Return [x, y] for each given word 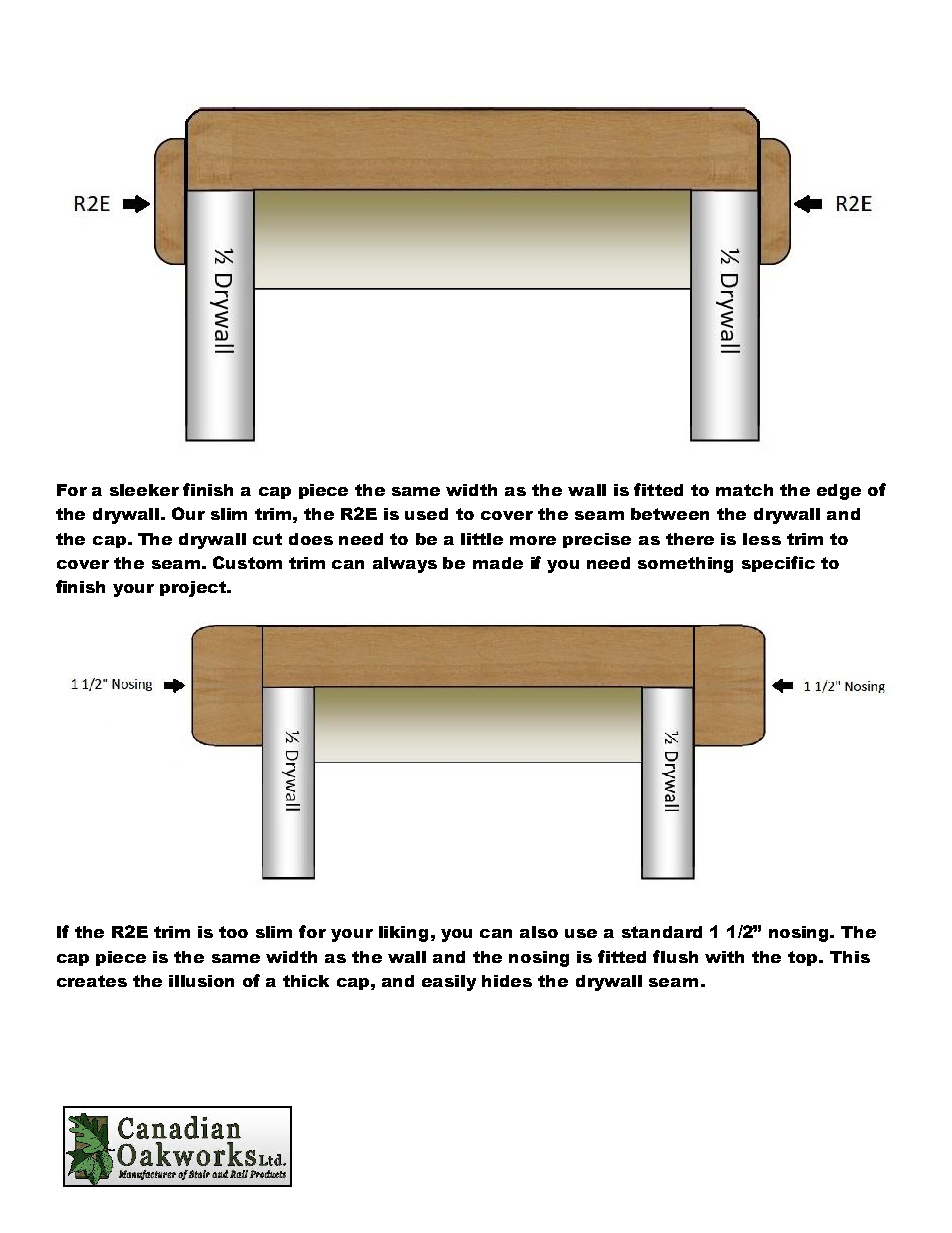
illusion [201, 981]
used [426, 514]
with [724, 957]
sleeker [144, 490]
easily [449, 983]
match [744, 490]
